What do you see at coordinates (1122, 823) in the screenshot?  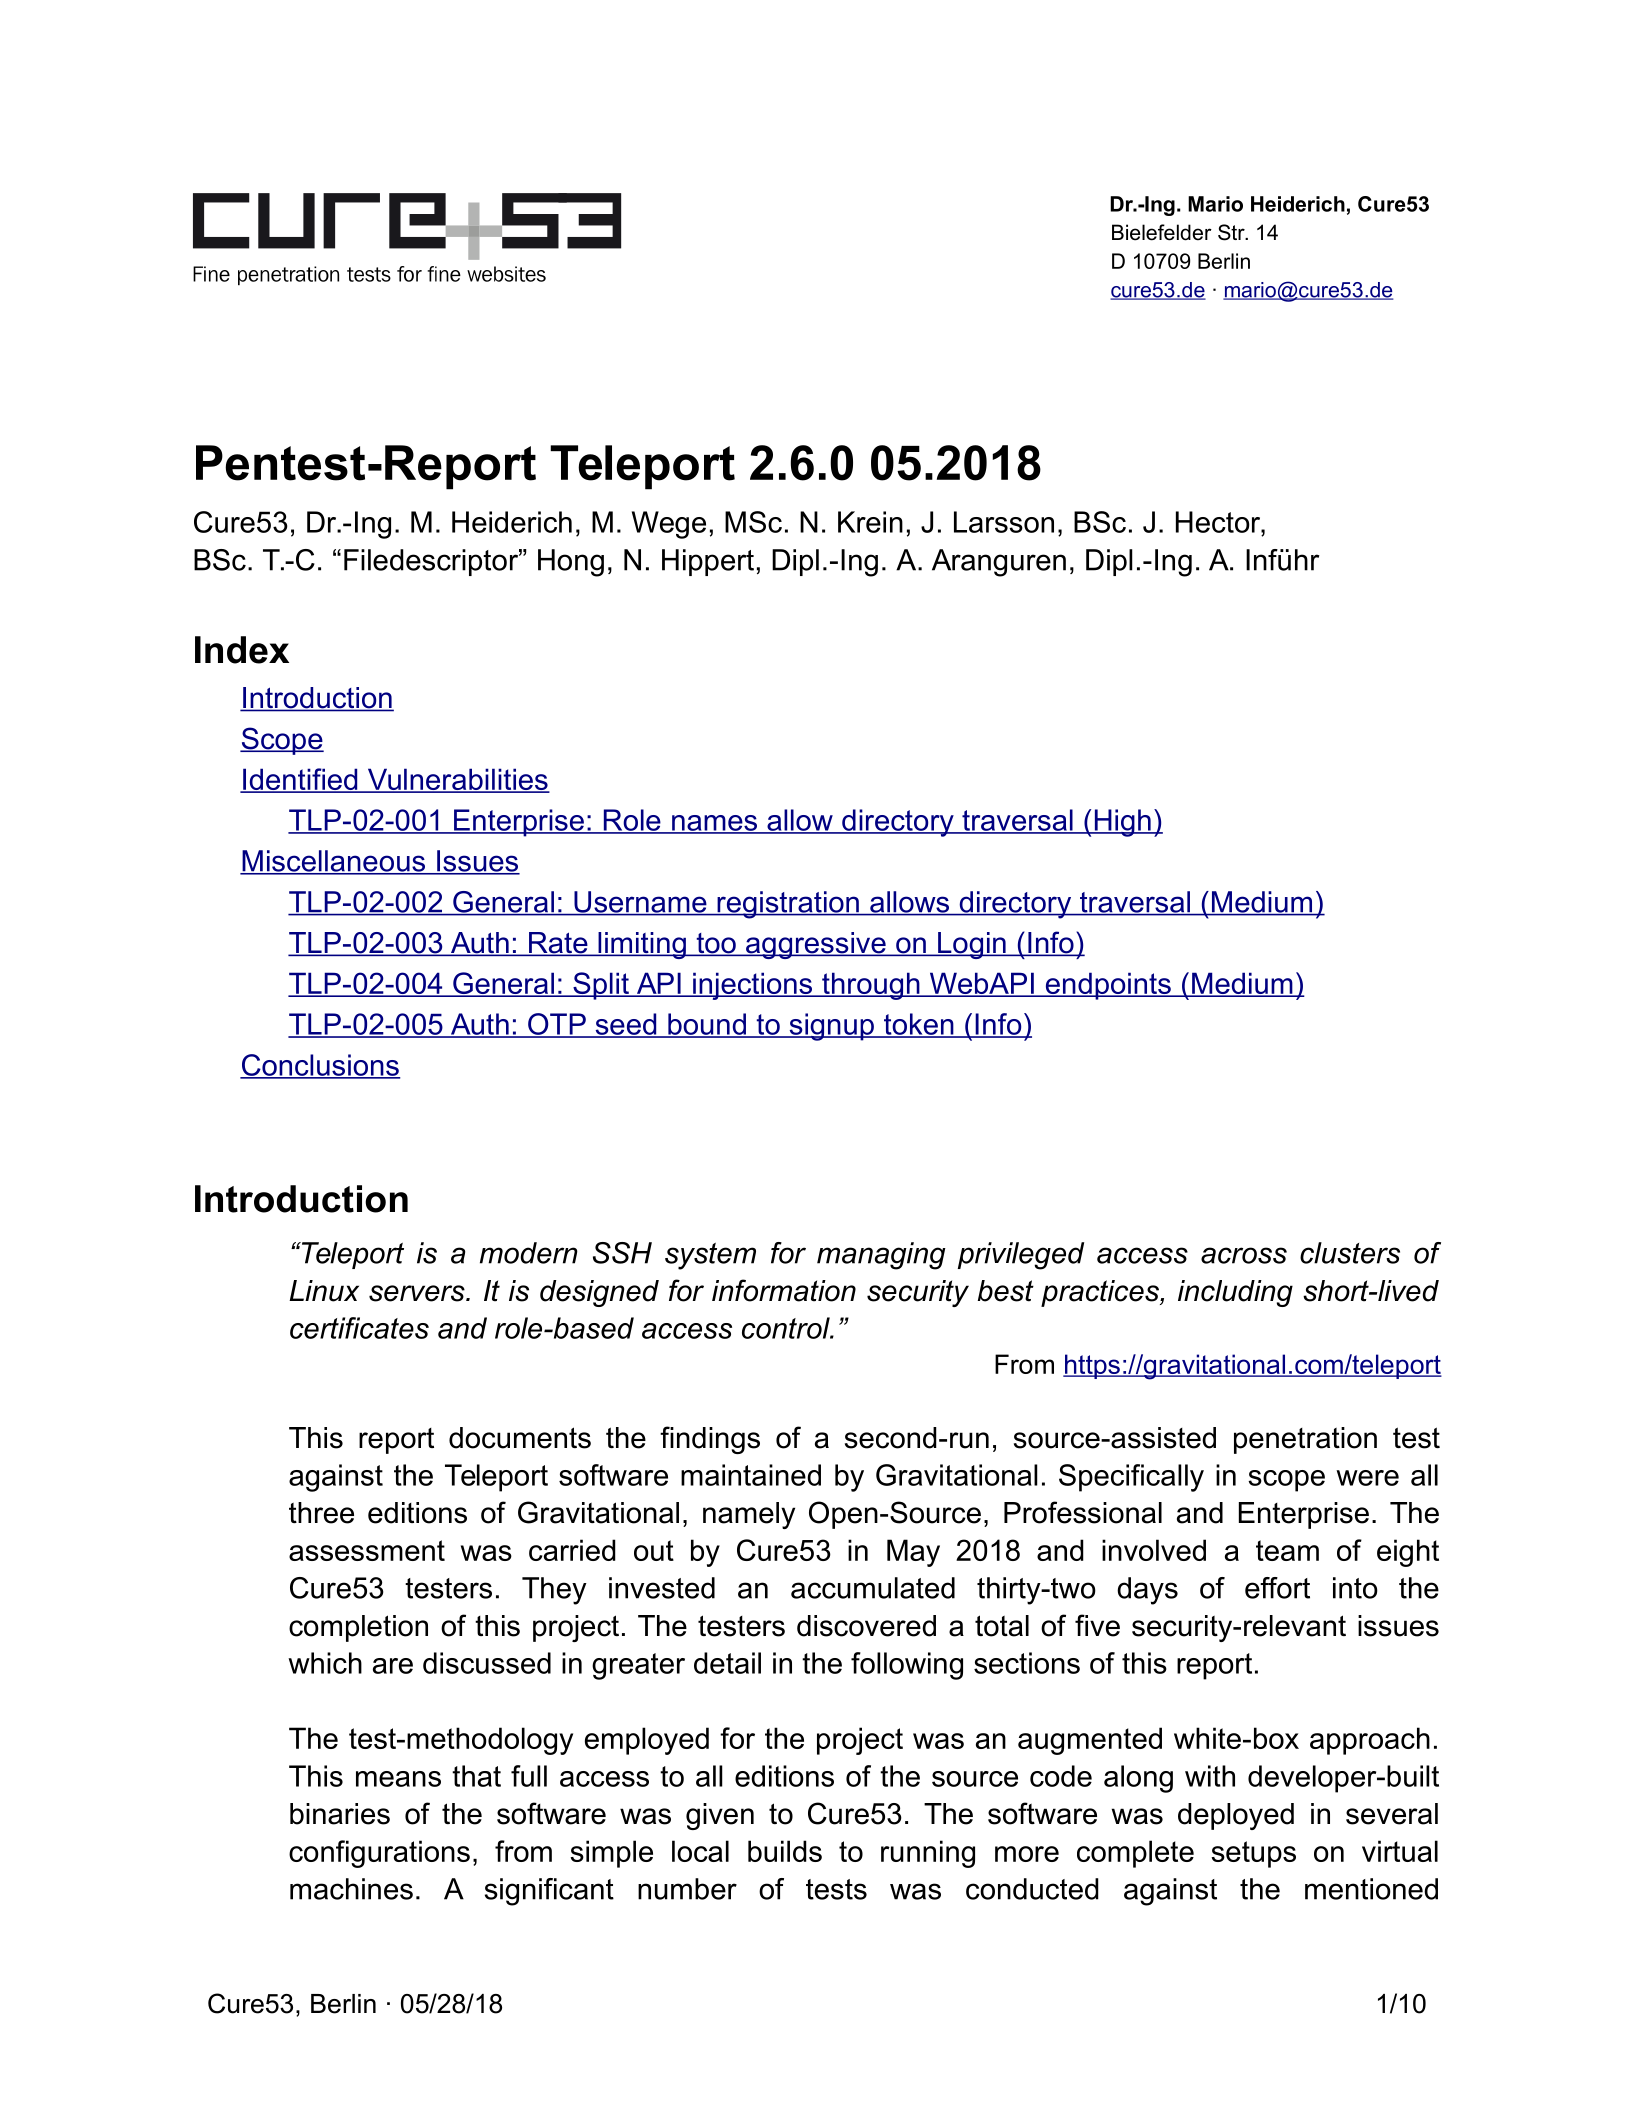 I see `High` at bounding box center [1122, 823].
